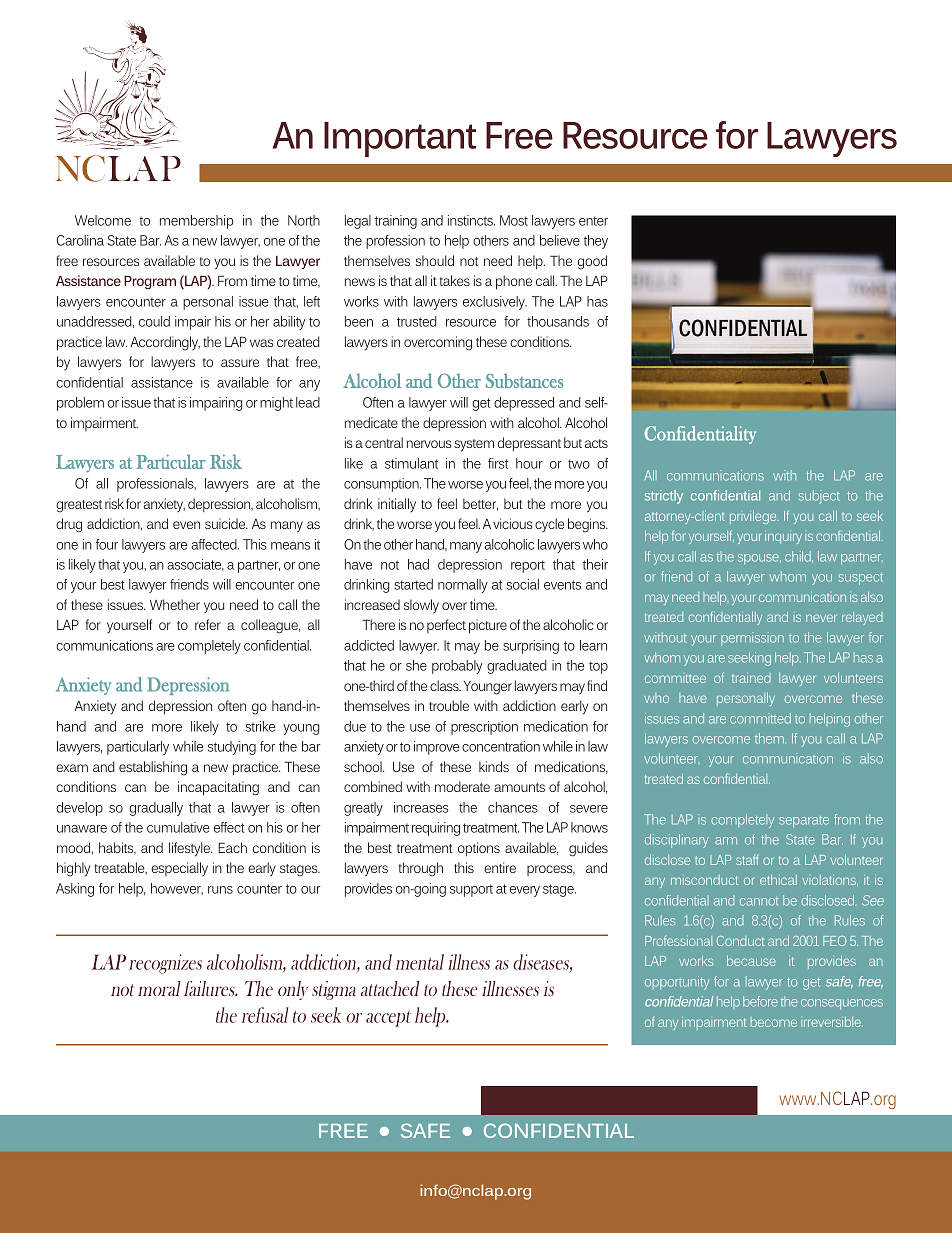 The image size is (952, 1233). Describe the element at coordinates (783, 538) in the screenshot. I see `inquiry` at that location.
